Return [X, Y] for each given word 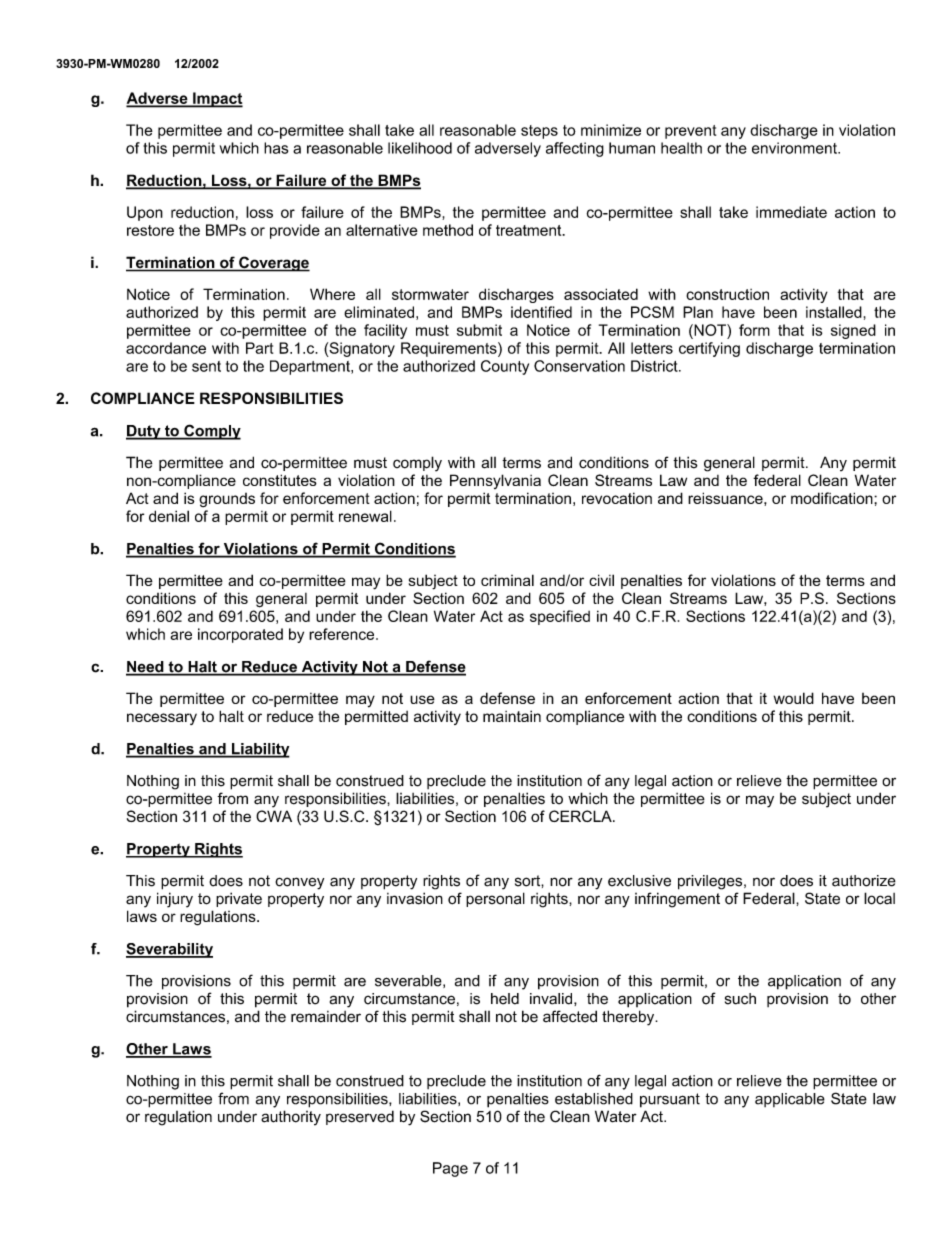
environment [795, 148]
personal [495, 899]
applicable [790, 1100]
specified [560, 617]
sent [206, 366]
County [505, 367]
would [794, 698]
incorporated [240, 635]
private [239, 899]
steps [539, 132]
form [754, 330]
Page [450, 1169]
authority [291, 1118]
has [276, 148]
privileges [711, 882]
